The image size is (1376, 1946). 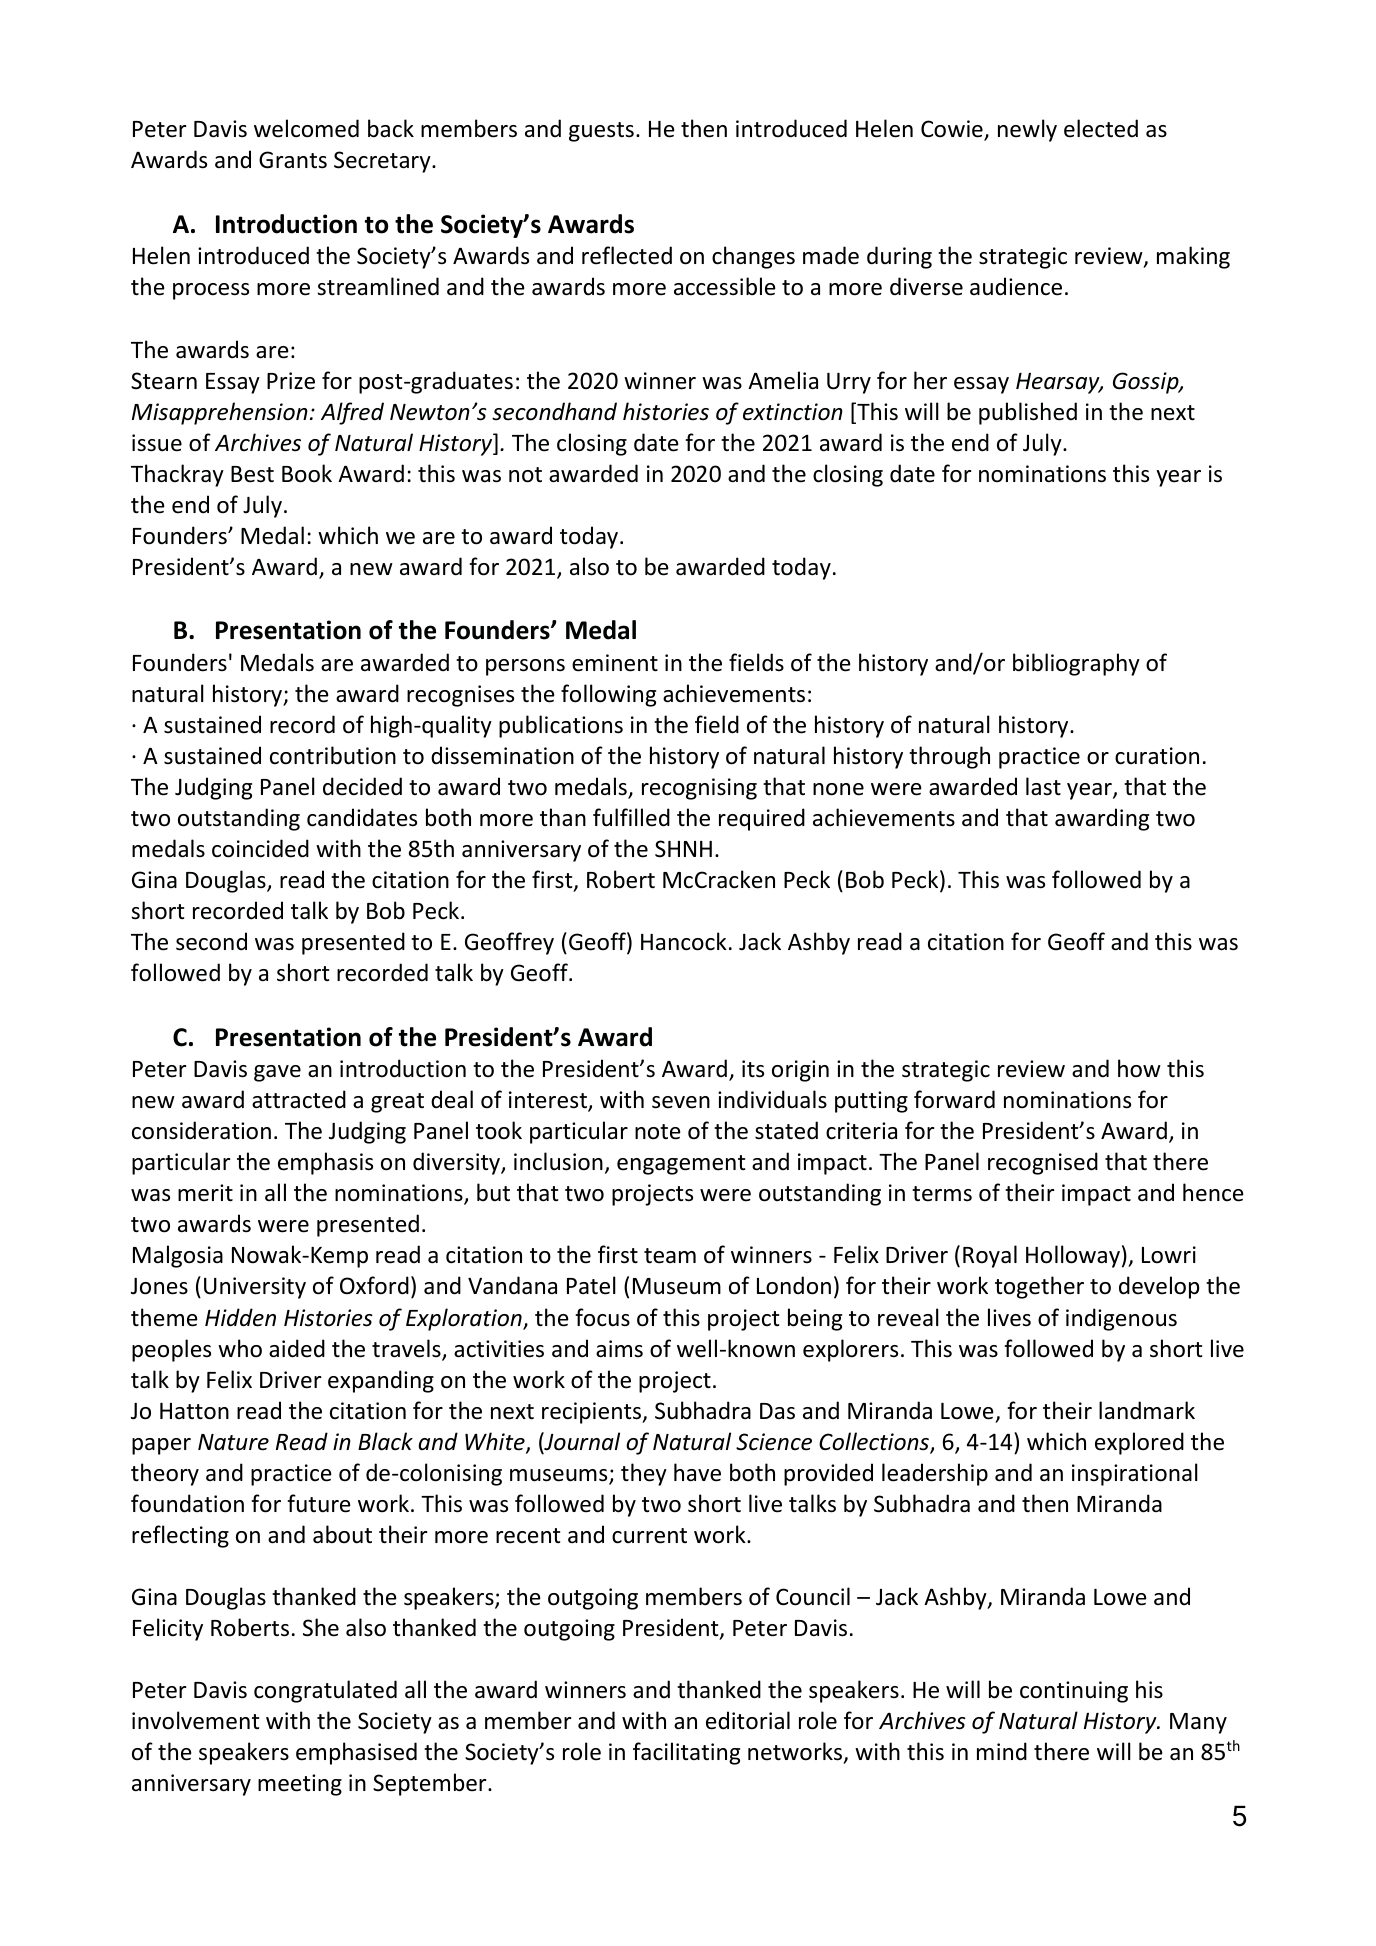 What do you see at coordinates (300, 1785) in the screenshot?
I see `meeting` at bounding box center [300, 1785].
